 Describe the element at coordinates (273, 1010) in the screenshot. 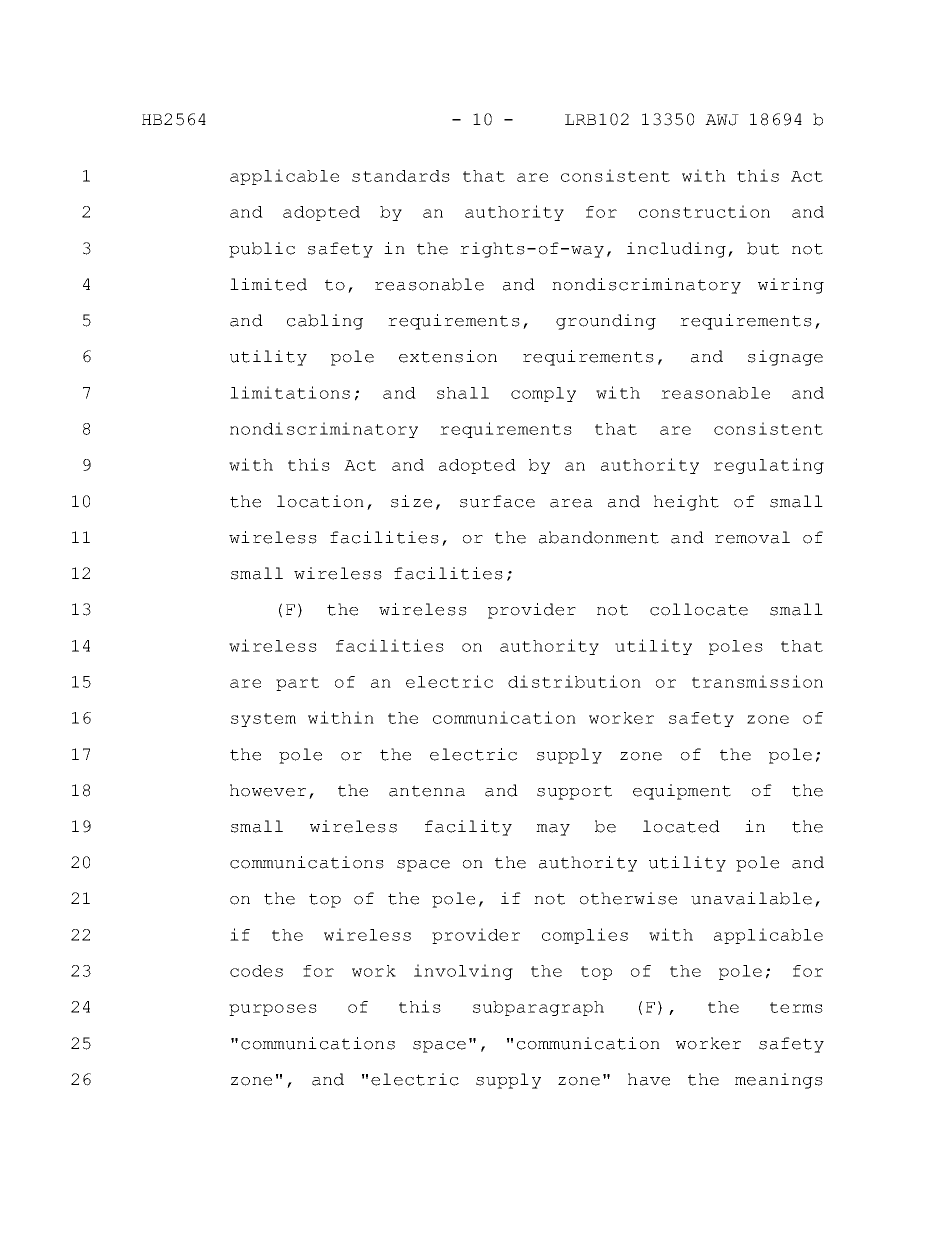

I see `purposes` at that location.
